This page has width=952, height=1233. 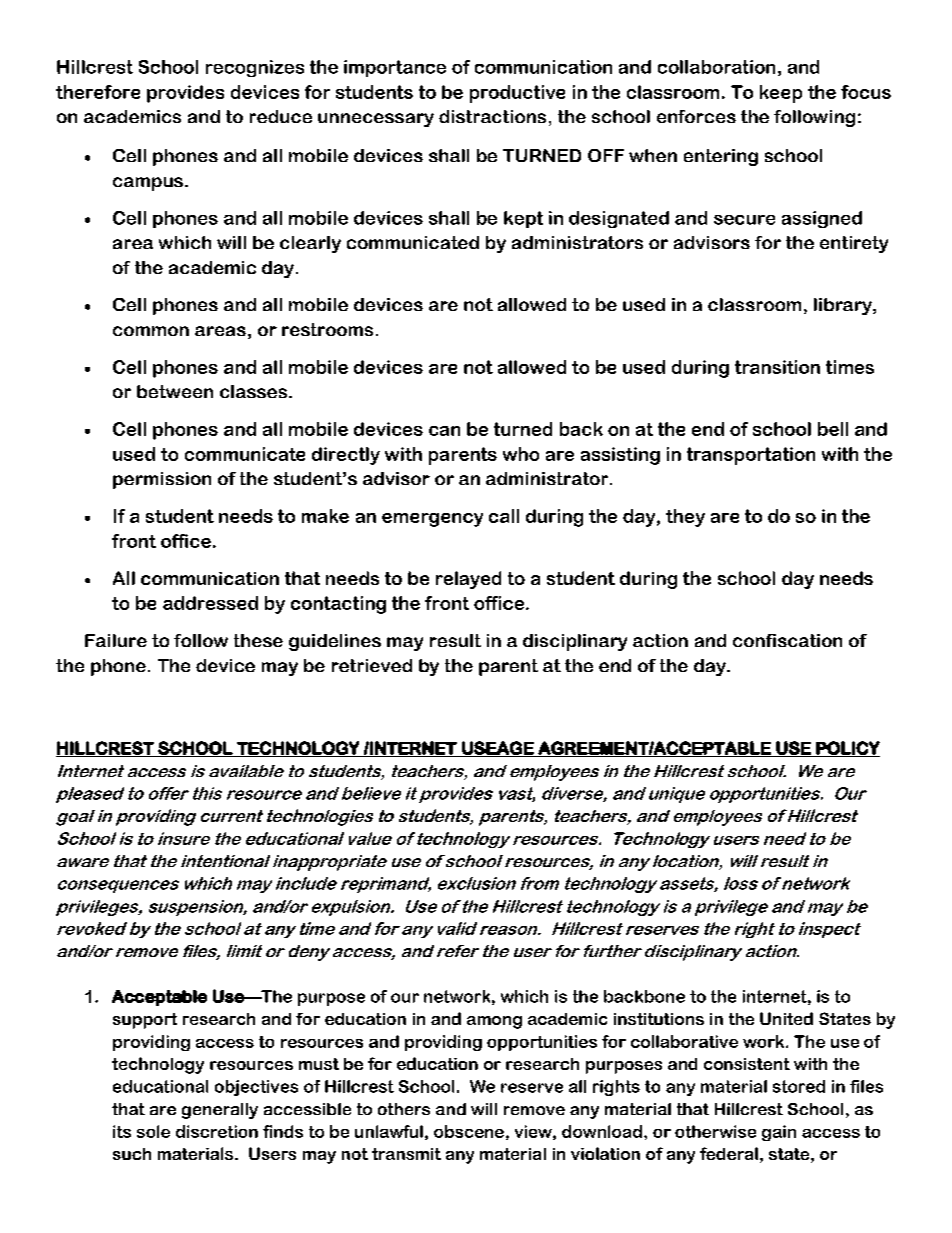 What do you see at coordinates (517, 94) in the page?
I see `productive` at bounding box center [517, 94].
